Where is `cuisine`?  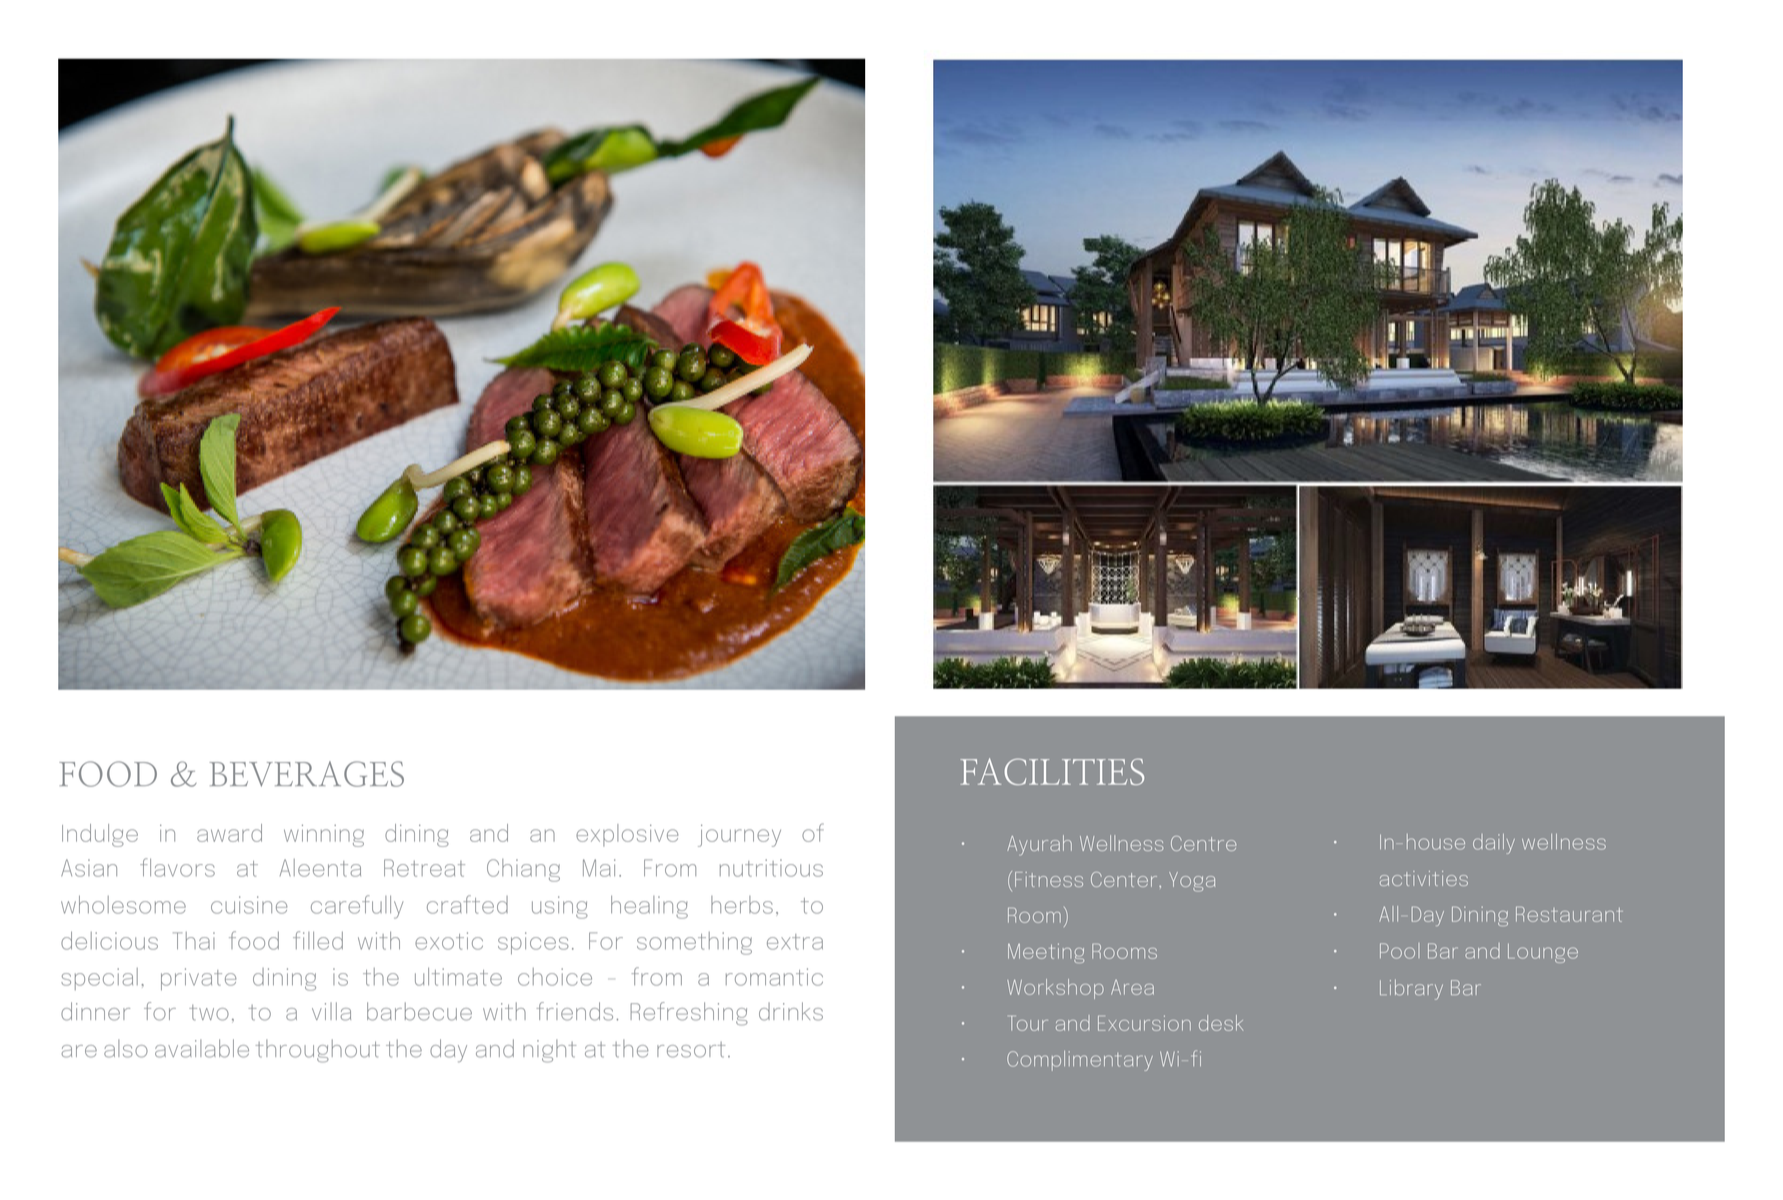
cuisine is located at coordinates (249, 905).
